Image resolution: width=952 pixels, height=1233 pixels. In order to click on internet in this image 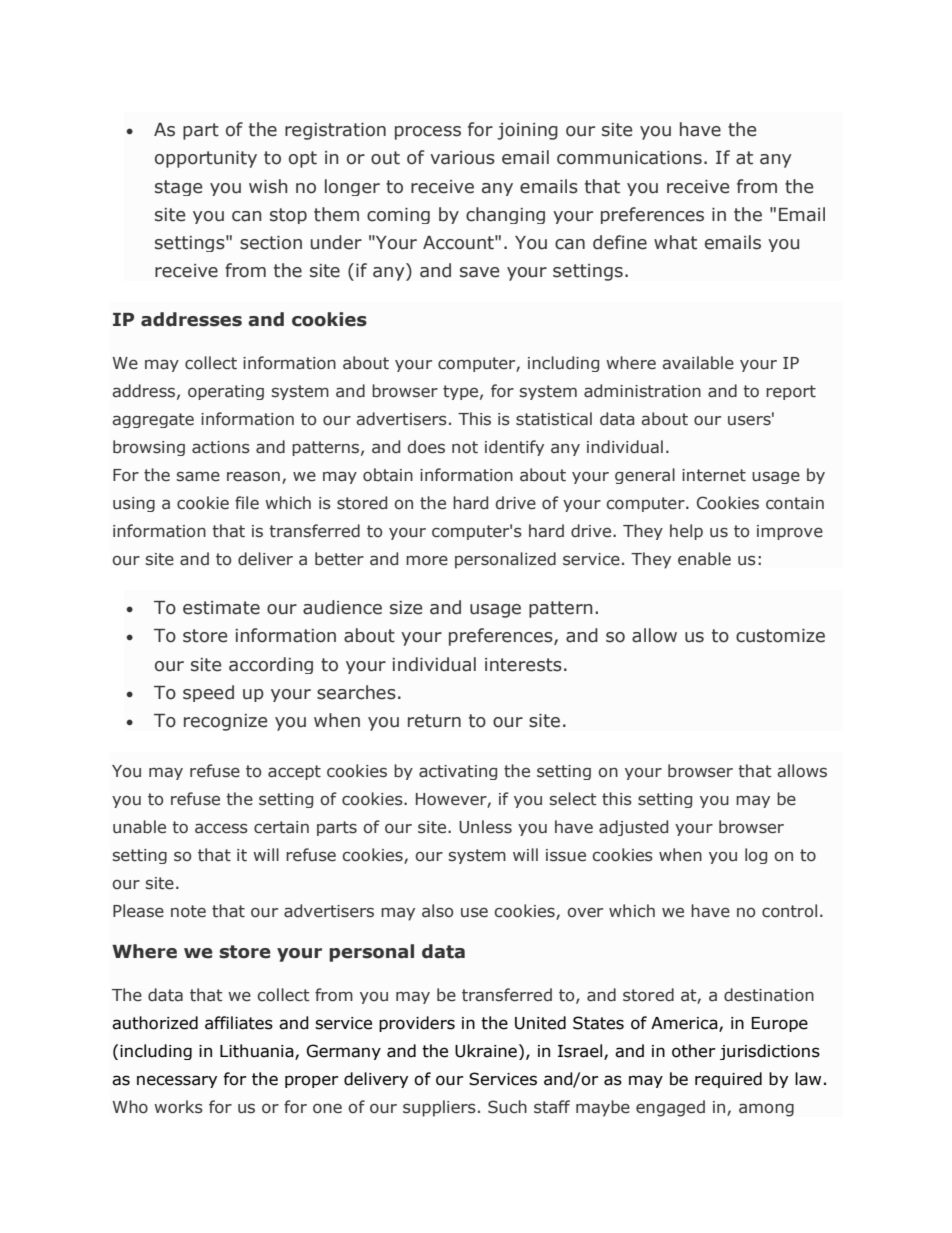, I will do `click(714, 475)`.
